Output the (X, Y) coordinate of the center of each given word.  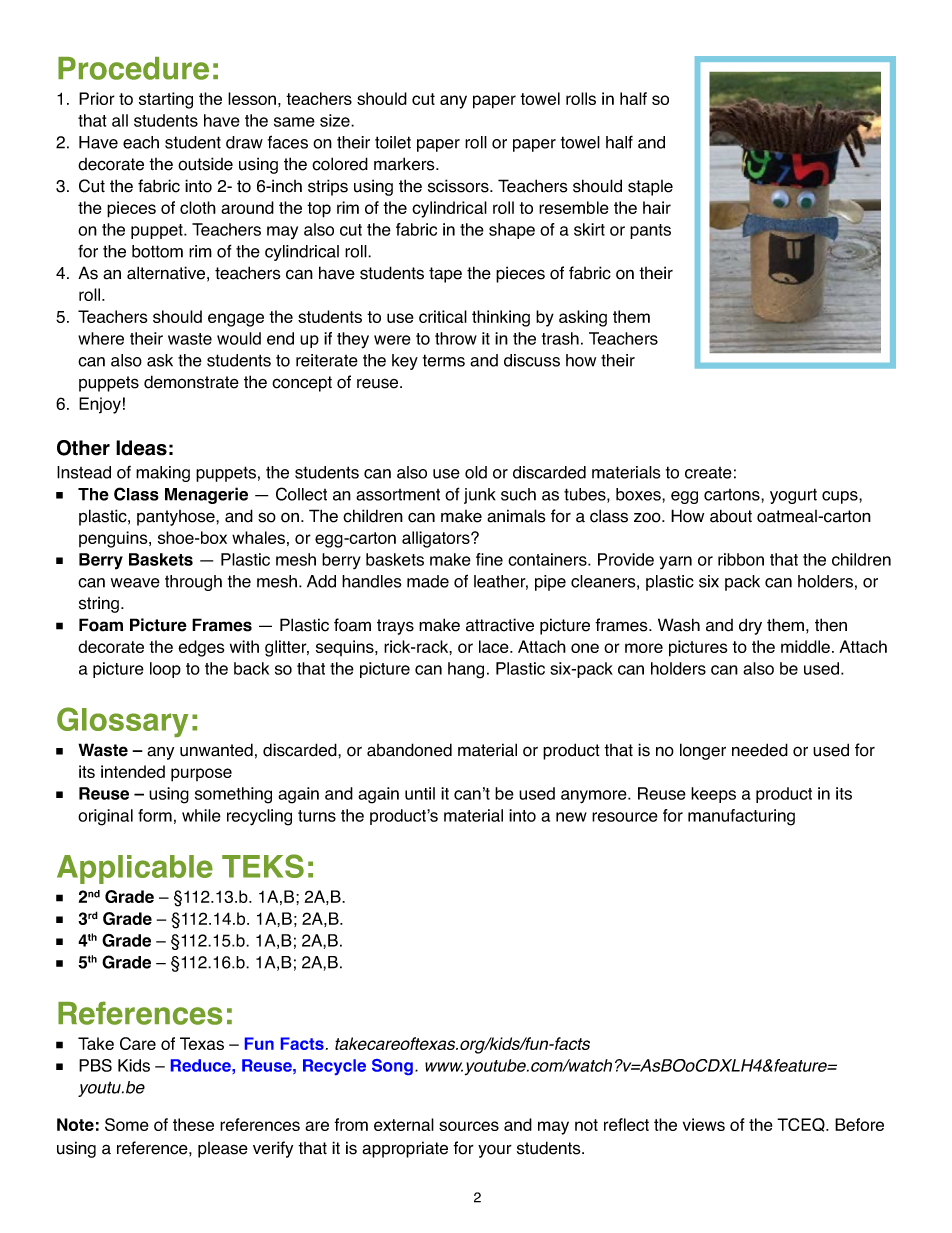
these (193, 1124)
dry (750, 626)
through (193, 583)
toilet (393, 142)
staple (650, 188)
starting (166, 100)
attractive (500, 625)
